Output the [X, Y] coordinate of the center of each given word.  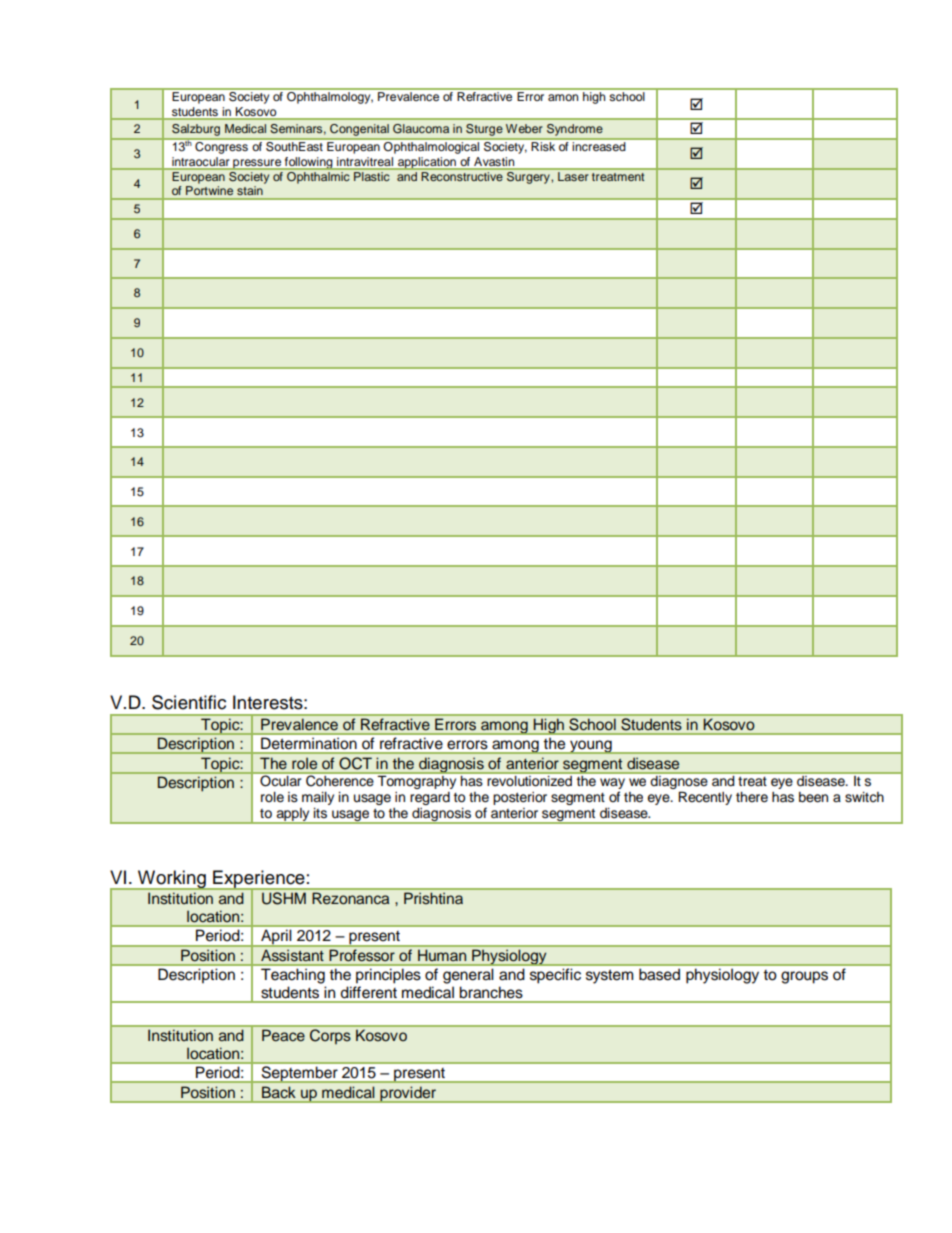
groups [804, 977]
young [591, 747]
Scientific [189, 702]
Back [278, 1092]
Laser [573, 176]
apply [293, 816]
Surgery [528, 178]
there [752, 797]
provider [408, 1094]
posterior [520, 798]
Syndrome [575, 131]
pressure [257, 164]
